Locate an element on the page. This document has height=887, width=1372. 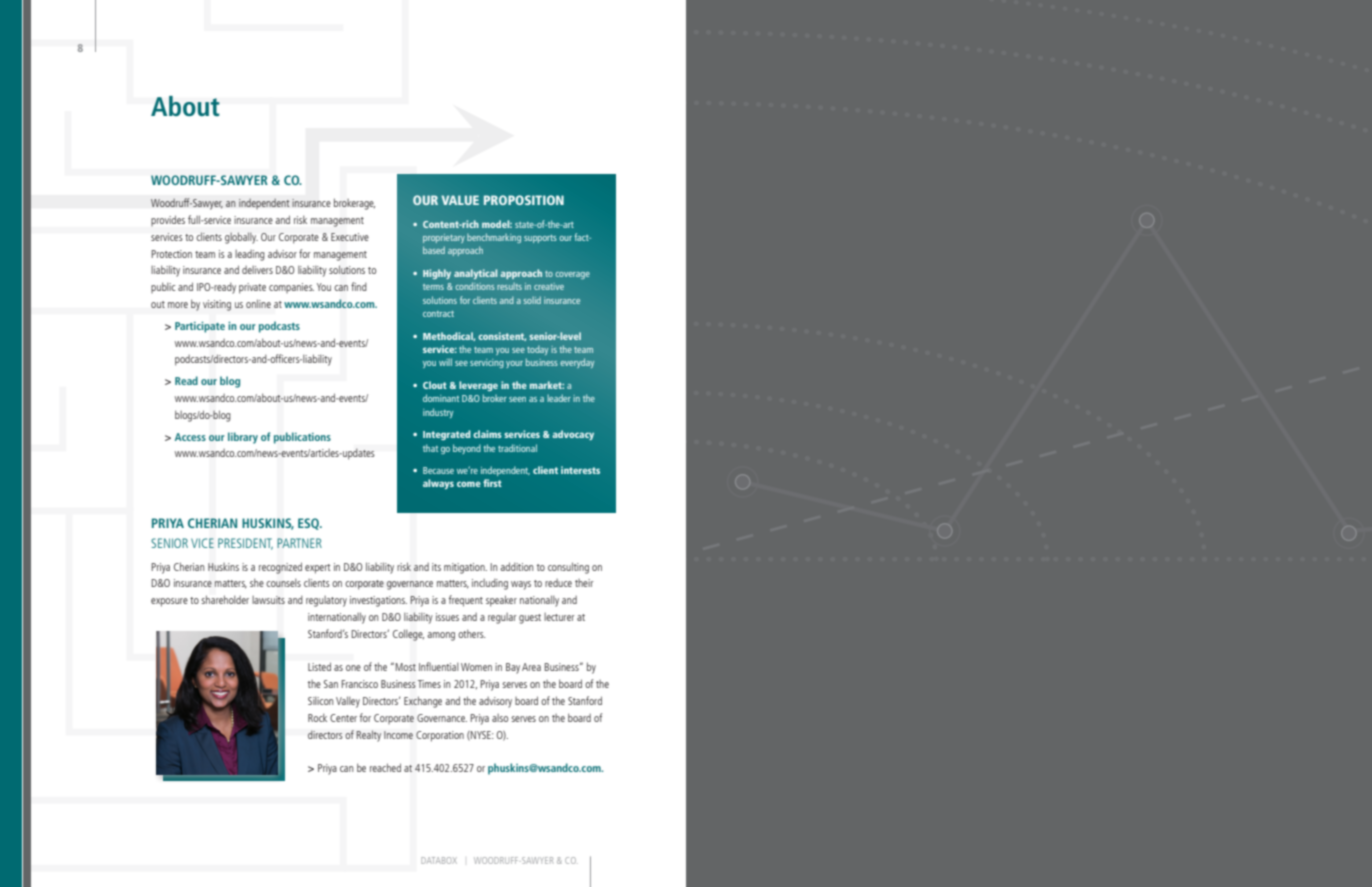
also is located at coordinates (500, 718).
